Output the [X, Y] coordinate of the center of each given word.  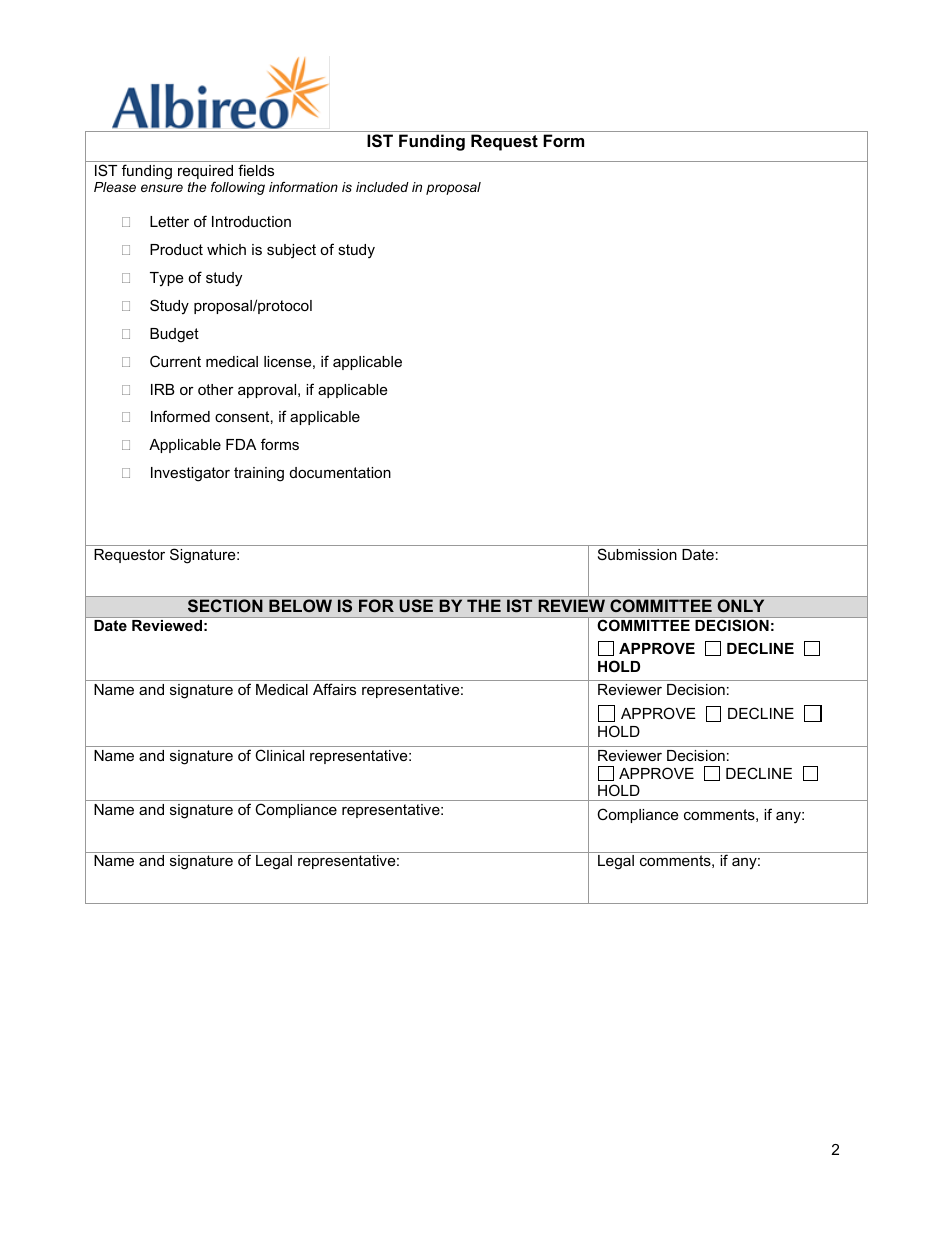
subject [291, 251]
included [382, 187]
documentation [340, 472]
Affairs [334, 689]
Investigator [190, 474]
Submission [637, 554]
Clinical [279, 755]
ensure [162, 188]
